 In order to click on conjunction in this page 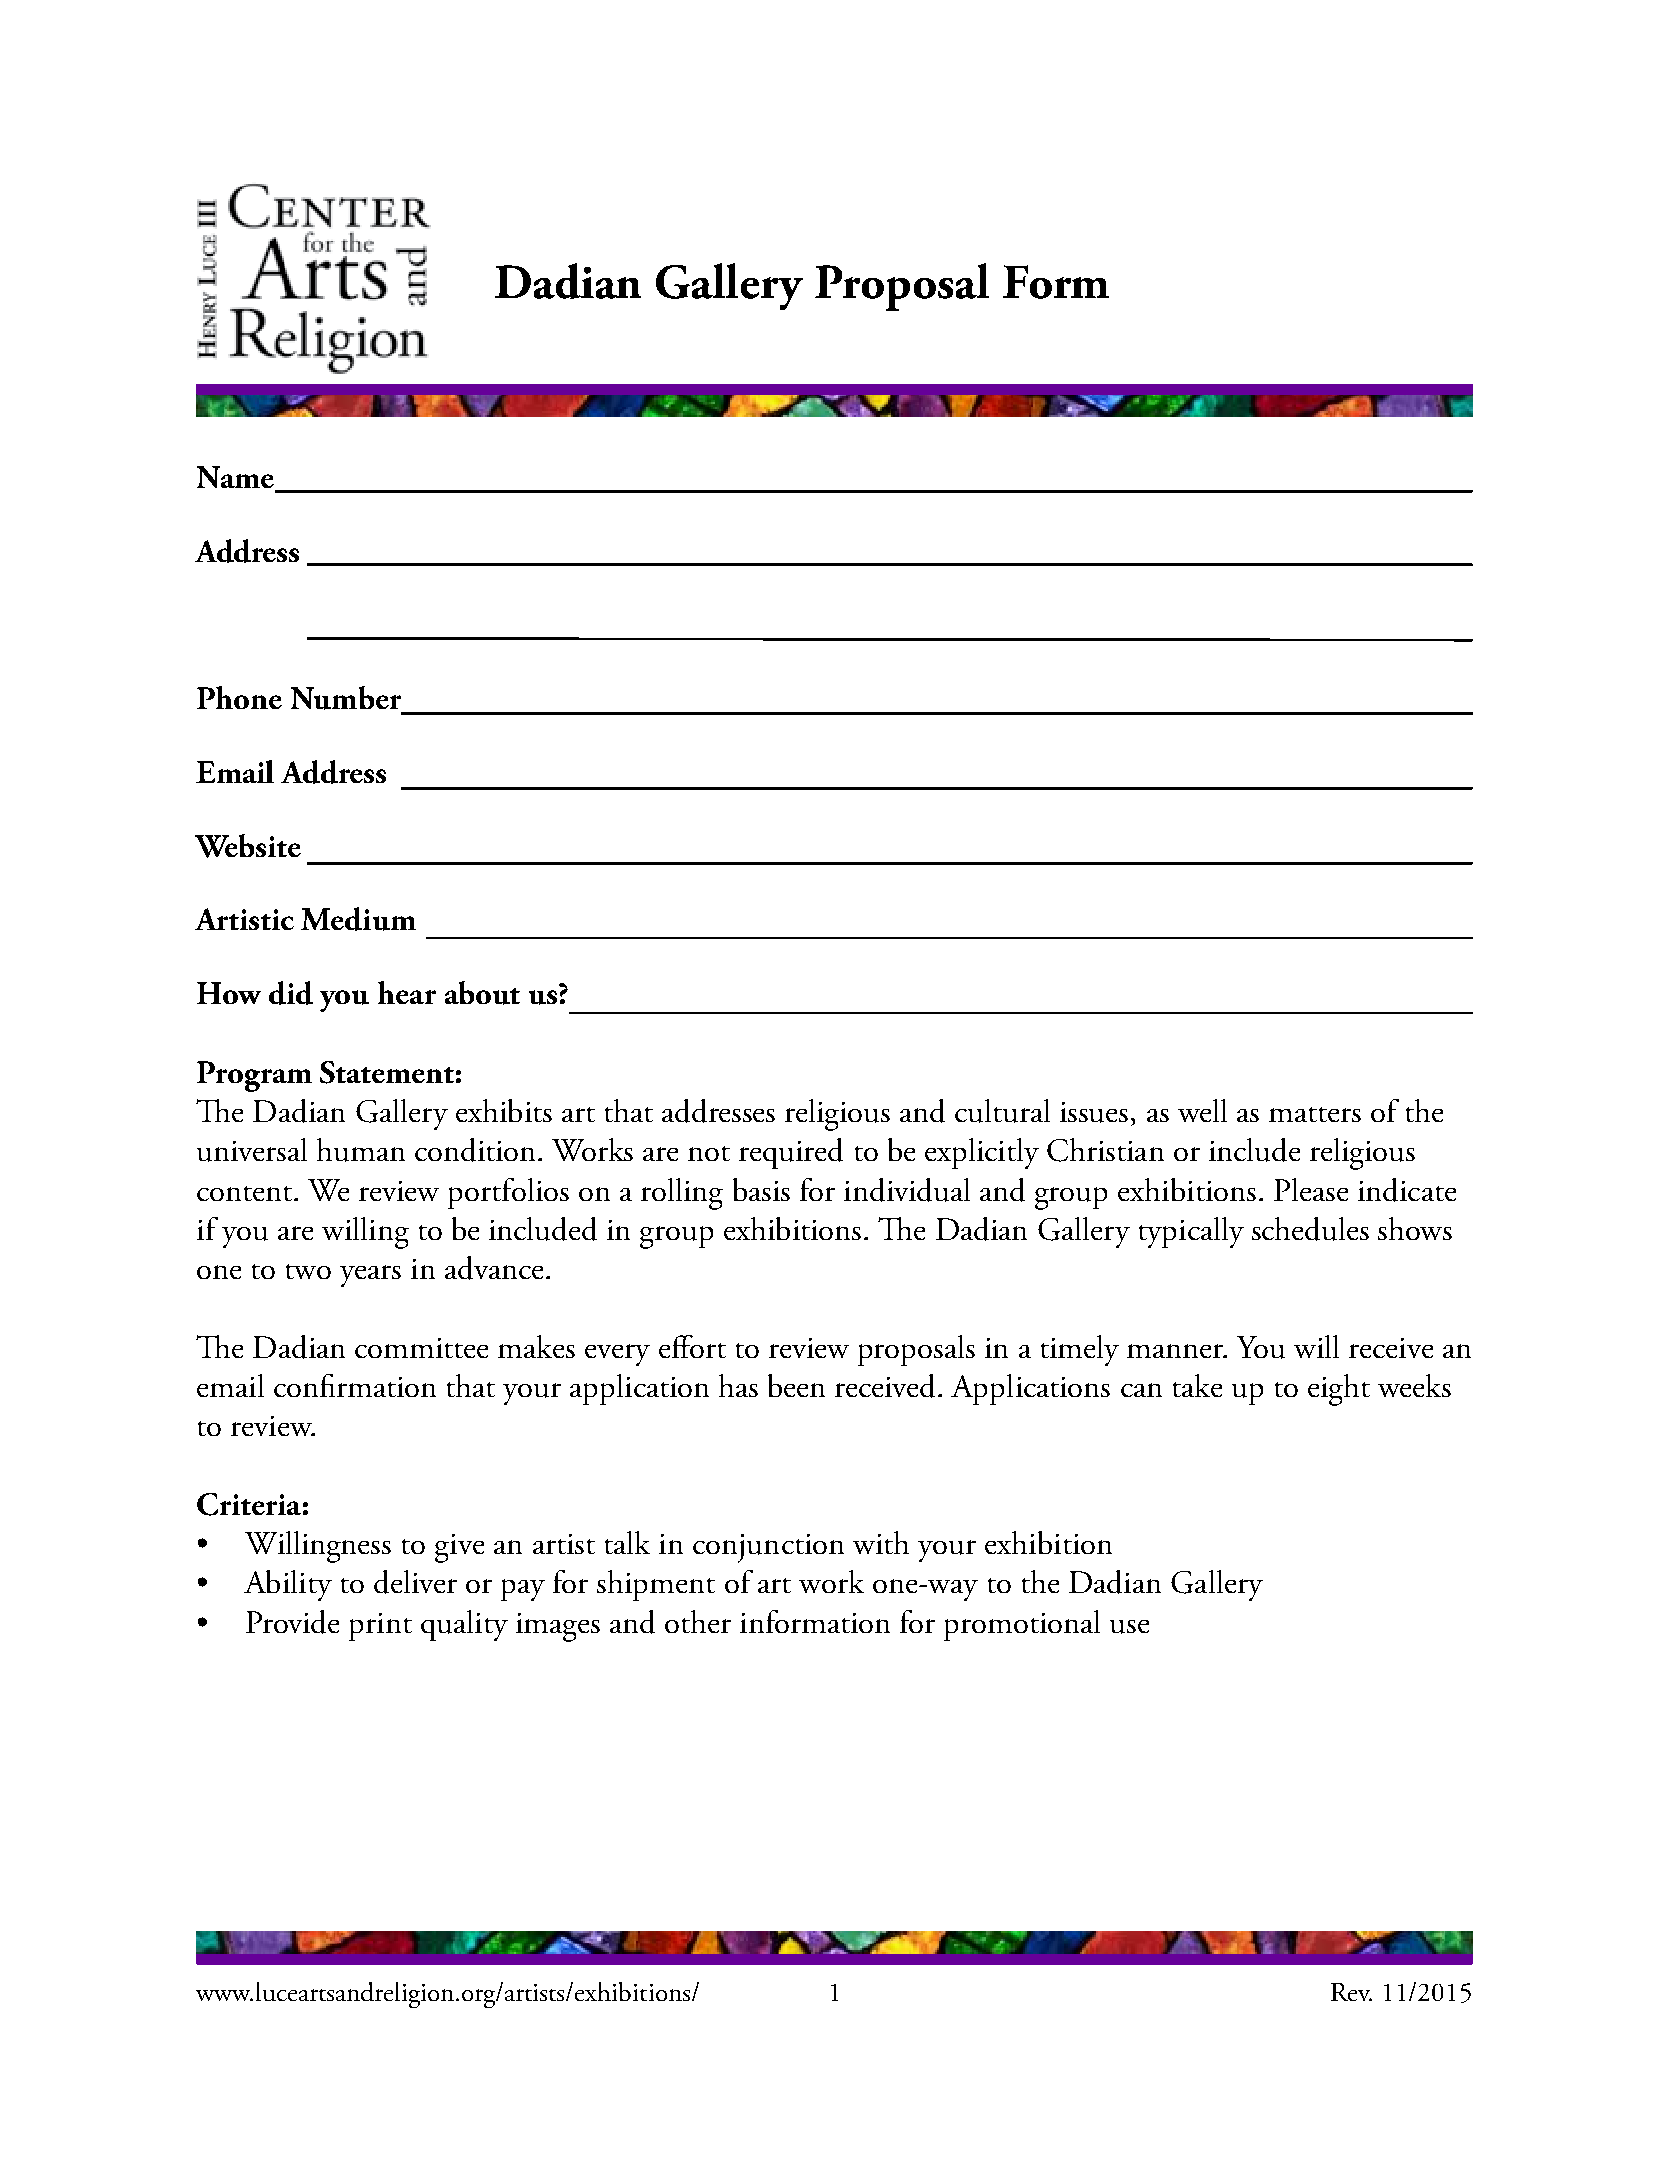, I will do `click(768, 1548)`.
